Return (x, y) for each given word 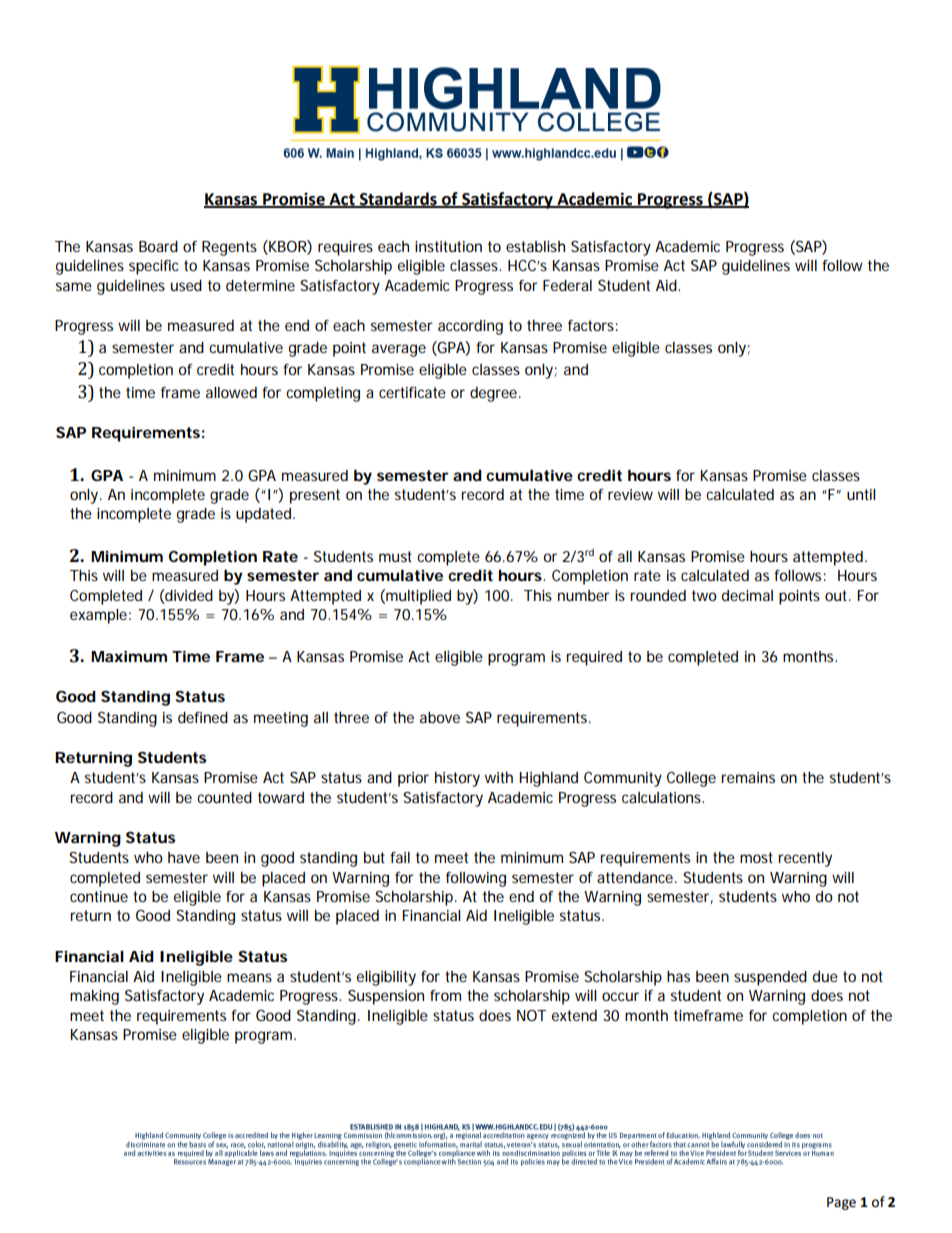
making (94, 997)
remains (748, 777)
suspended (770, 978)
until (861, 494)
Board (158, 246)
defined (203, 717)
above (440, 717)
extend (574, 1015)
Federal (567, 285)
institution (448, 246)
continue (99, 896)
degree (493, 394)
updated (265, 515)
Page (841, 1203)
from (445, 995)
